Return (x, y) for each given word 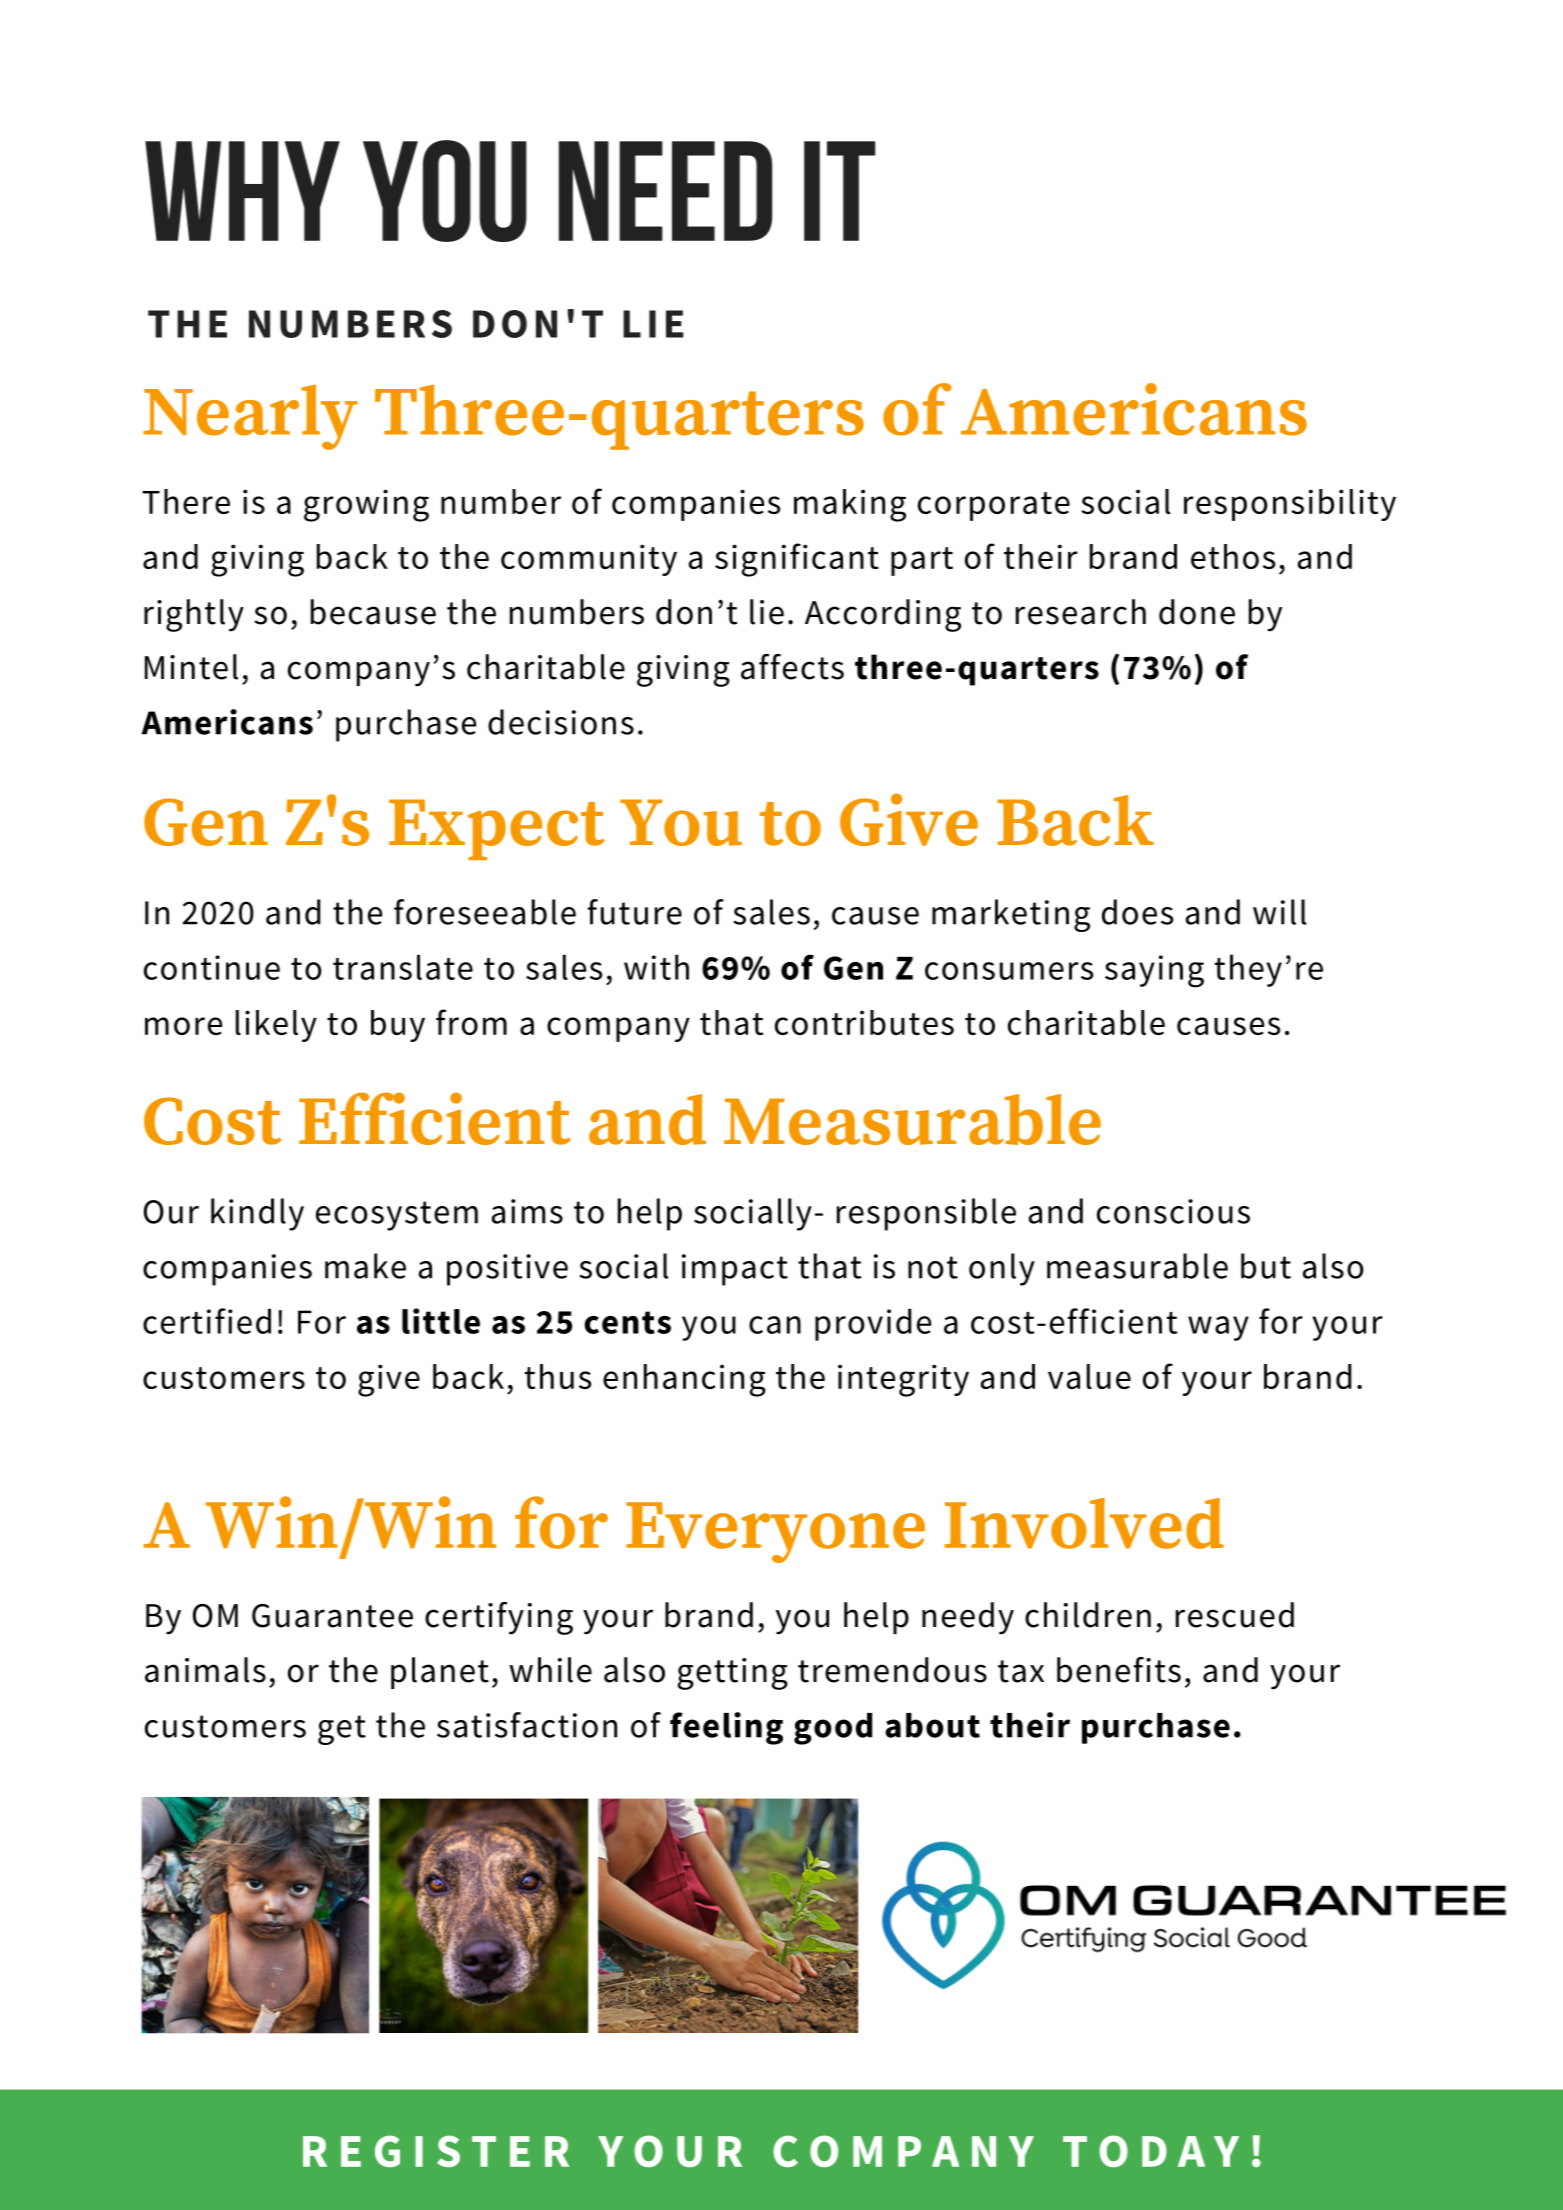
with (656, 967)
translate (403, 967)
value (1089, 1376)
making (850, 505)
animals (205, 1670)
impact (735, 1270)
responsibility (1290, 505)
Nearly (250, 417)
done (1197, 612)
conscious (1173, 1211)
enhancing (684, 1380)
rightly (194, 615)
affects (792, 667)
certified (207, 1321)
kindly (257, 1214)
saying (1154, 971)
